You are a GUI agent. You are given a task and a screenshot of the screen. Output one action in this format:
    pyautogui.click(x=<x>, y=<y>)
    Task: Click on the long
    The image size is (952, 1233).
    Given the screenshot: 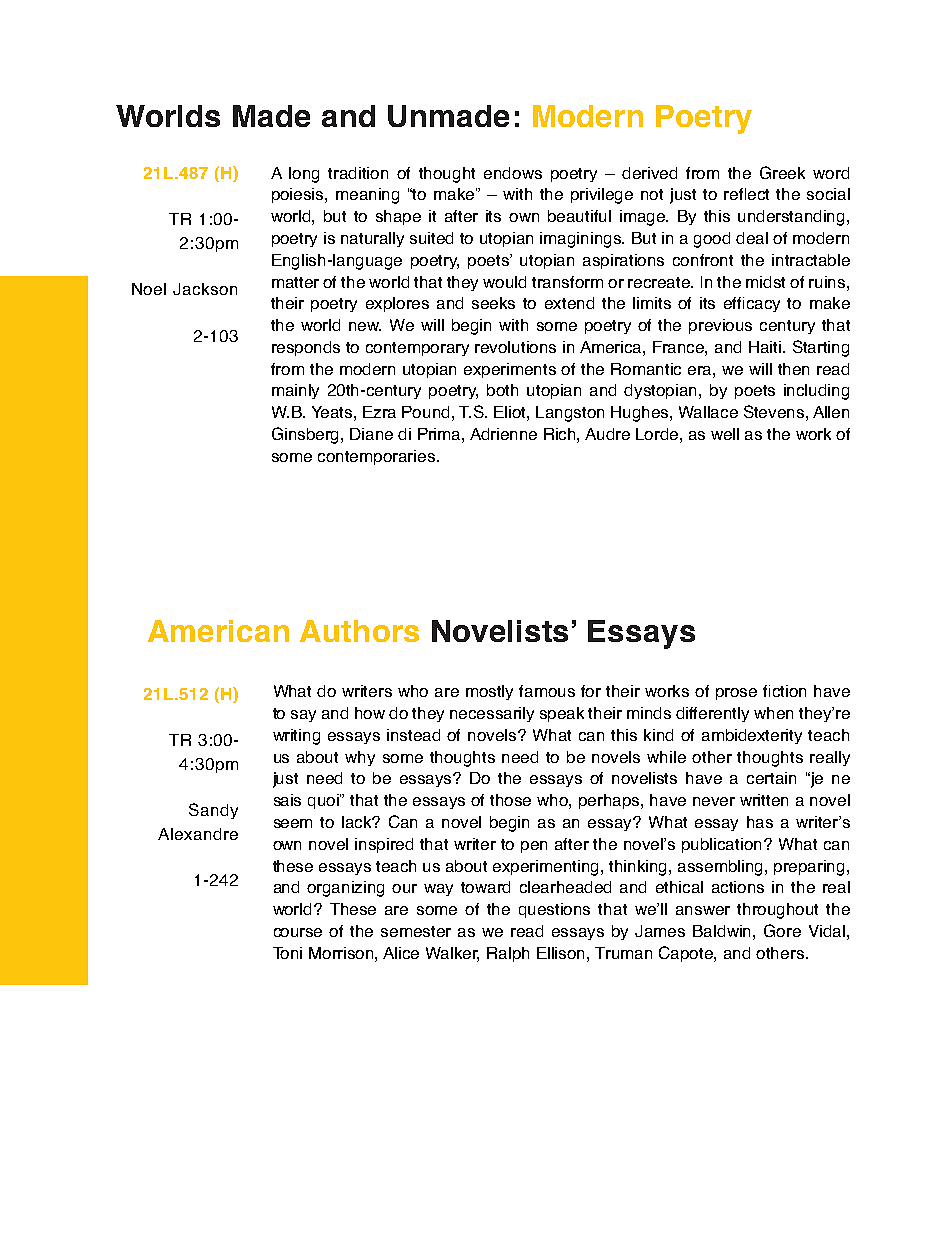 What is the action you would take?
    pyautogui.click(x=304, y=175)
